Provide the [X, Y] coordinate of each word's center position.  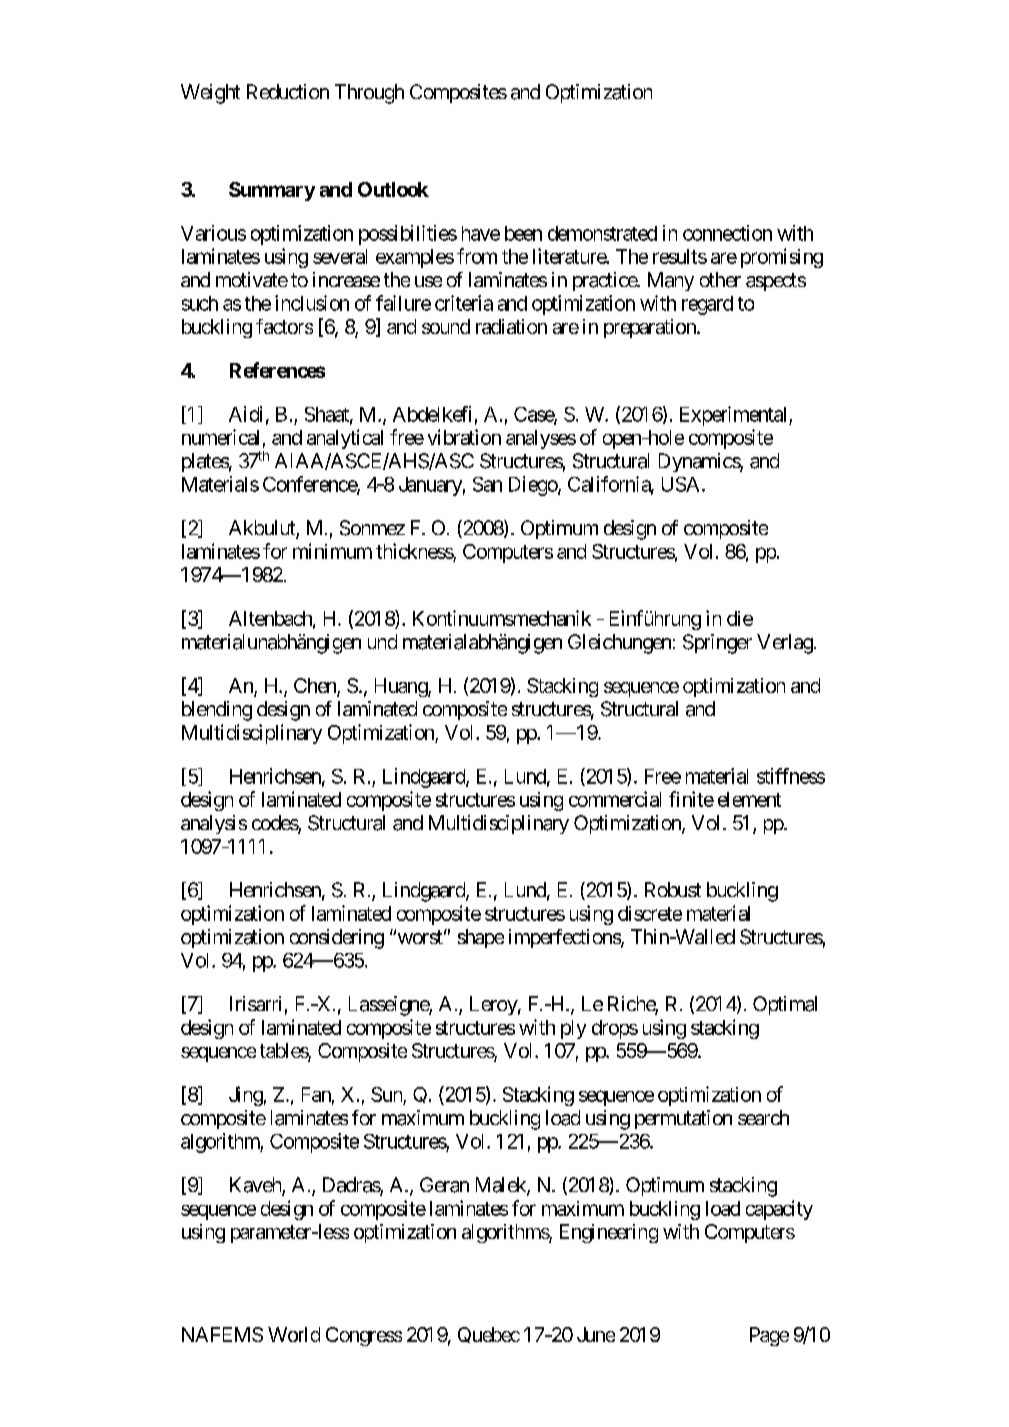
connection [727, 233]
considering [337, 939]
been [523, 233]
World [294, 1334]
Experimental [735, 416]
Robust [673, 889]
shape [481, 938]
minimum [332, 551]
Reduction [288, 91]
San [487, 484]
